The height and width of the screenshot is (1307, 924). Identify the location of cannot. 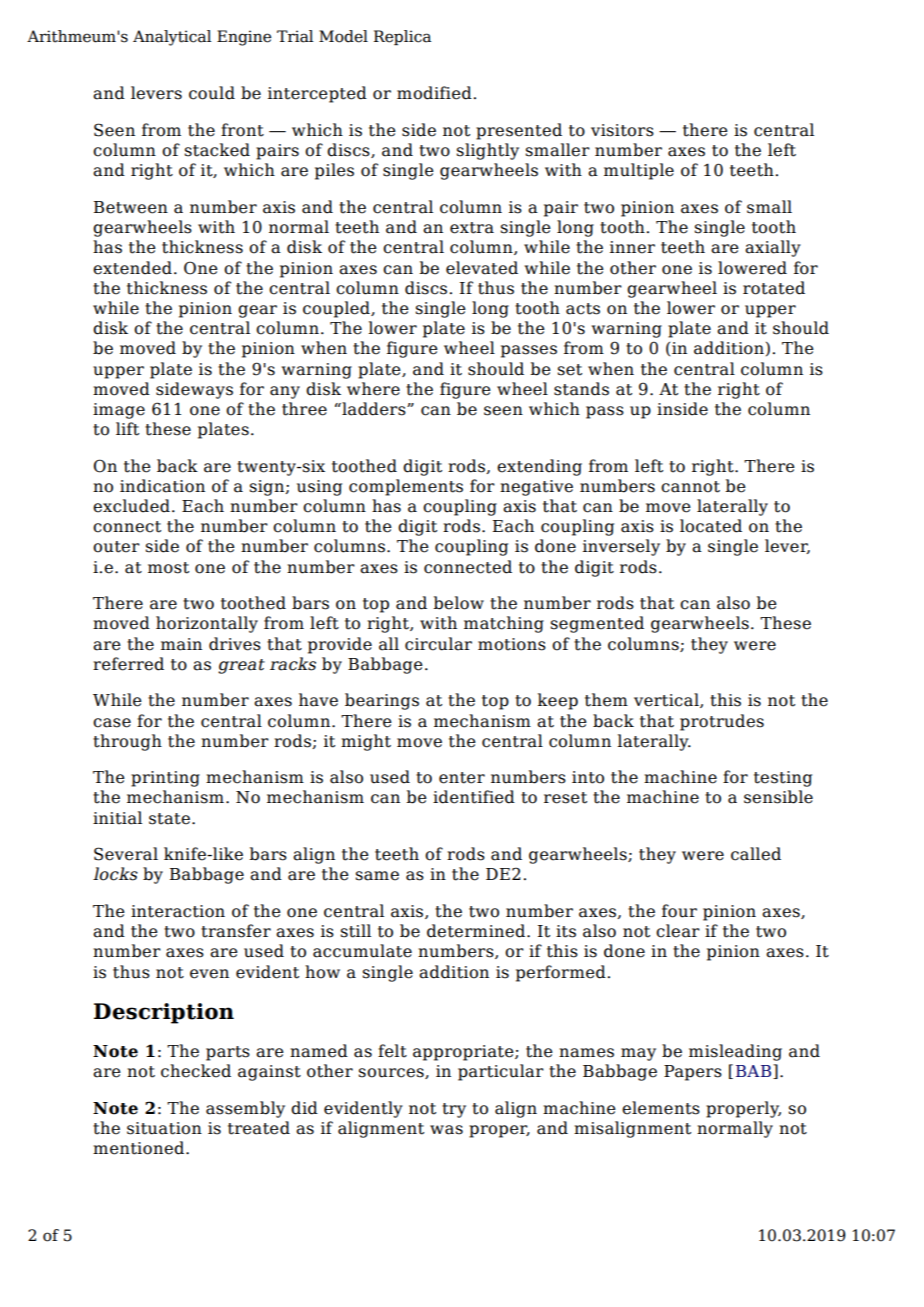
(690, 487).
